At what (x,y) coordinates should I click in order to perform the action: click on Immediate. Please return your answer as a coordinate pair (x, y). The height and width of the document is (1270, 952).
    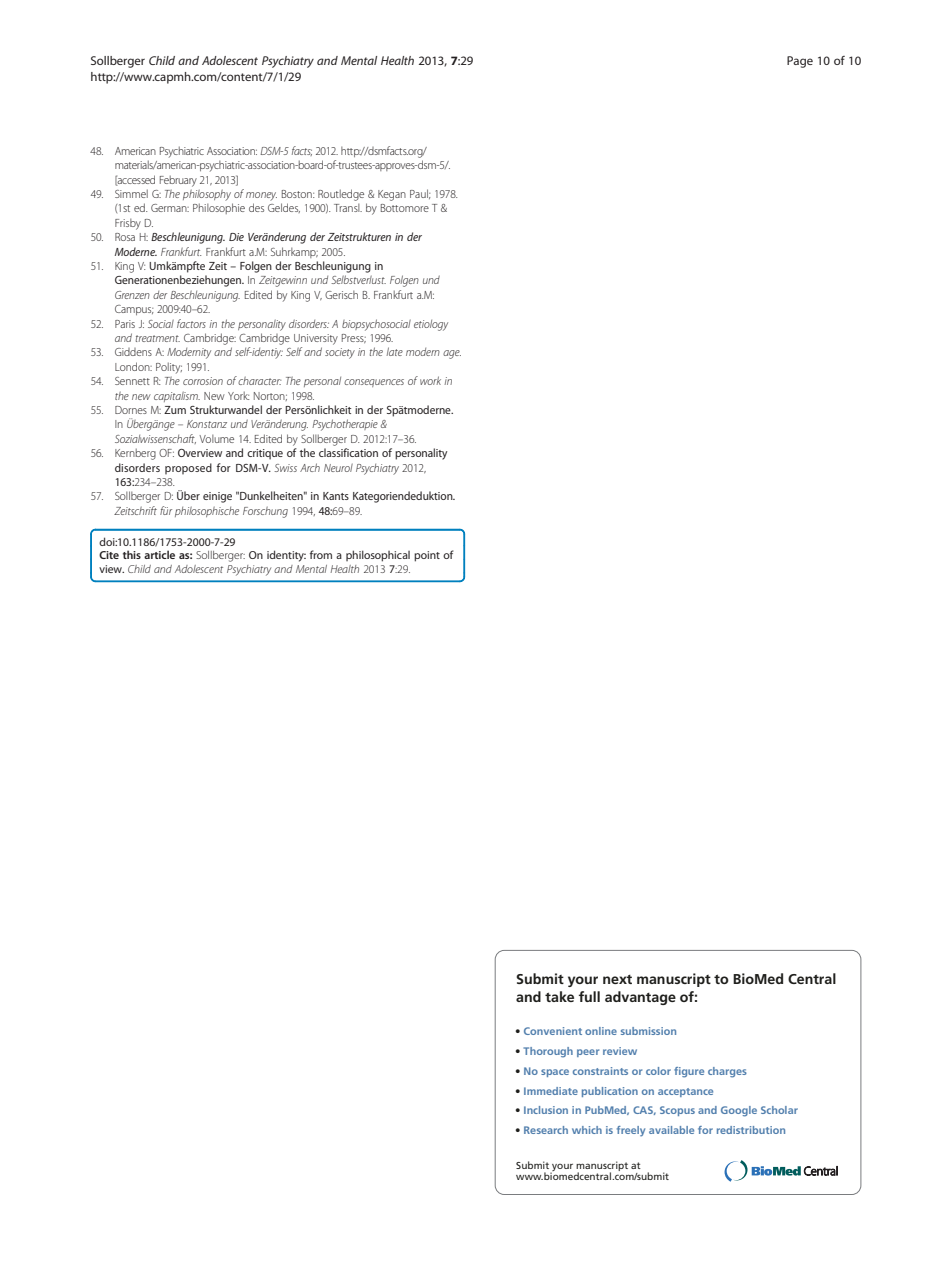
    Looking at the image, I should click on (551, 1091).
